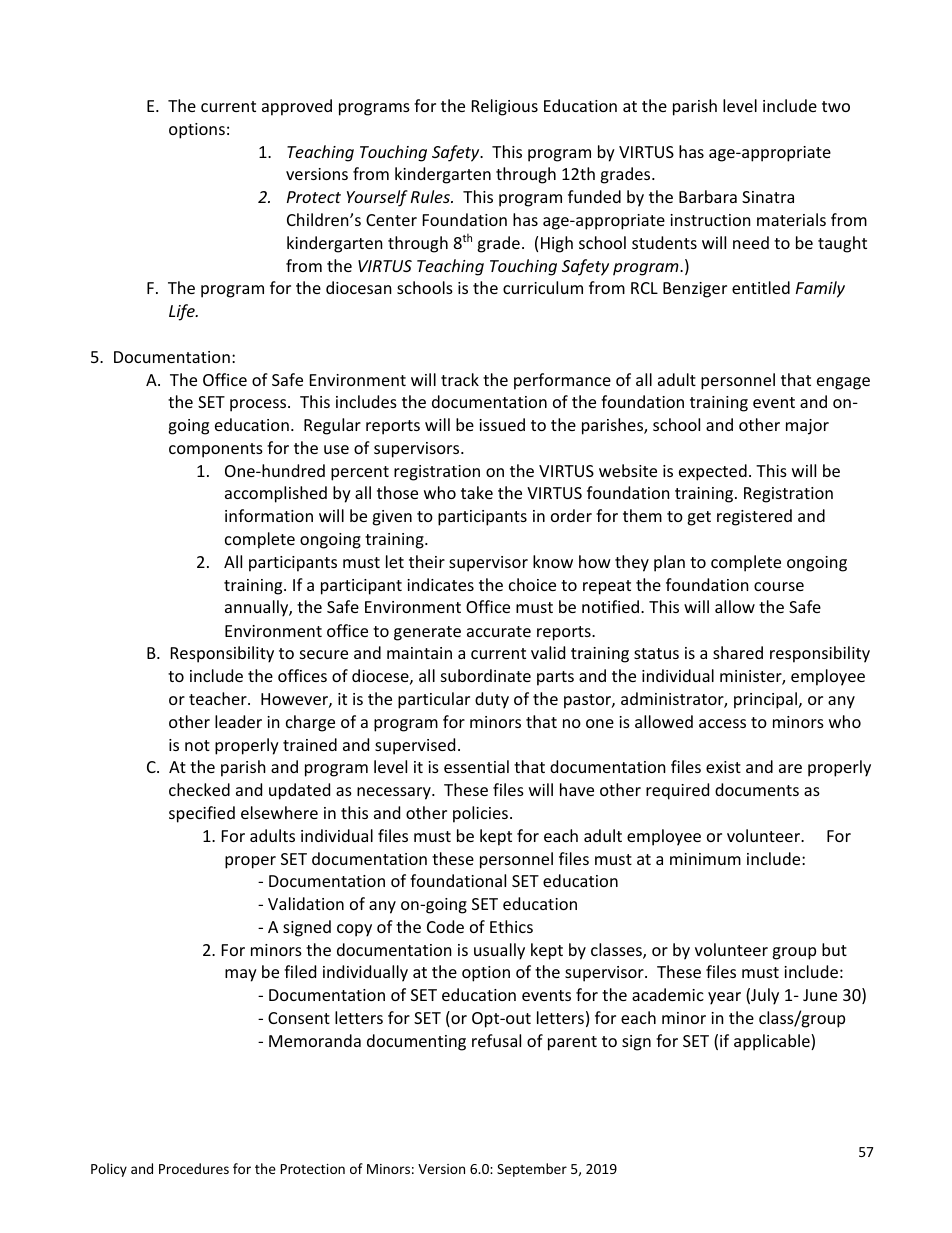 This screenshot has width=952, height=1233. What do you see at coordinates (505, 107) in the screenshot?
I see `Religious` at bounding box center [505, 107].
